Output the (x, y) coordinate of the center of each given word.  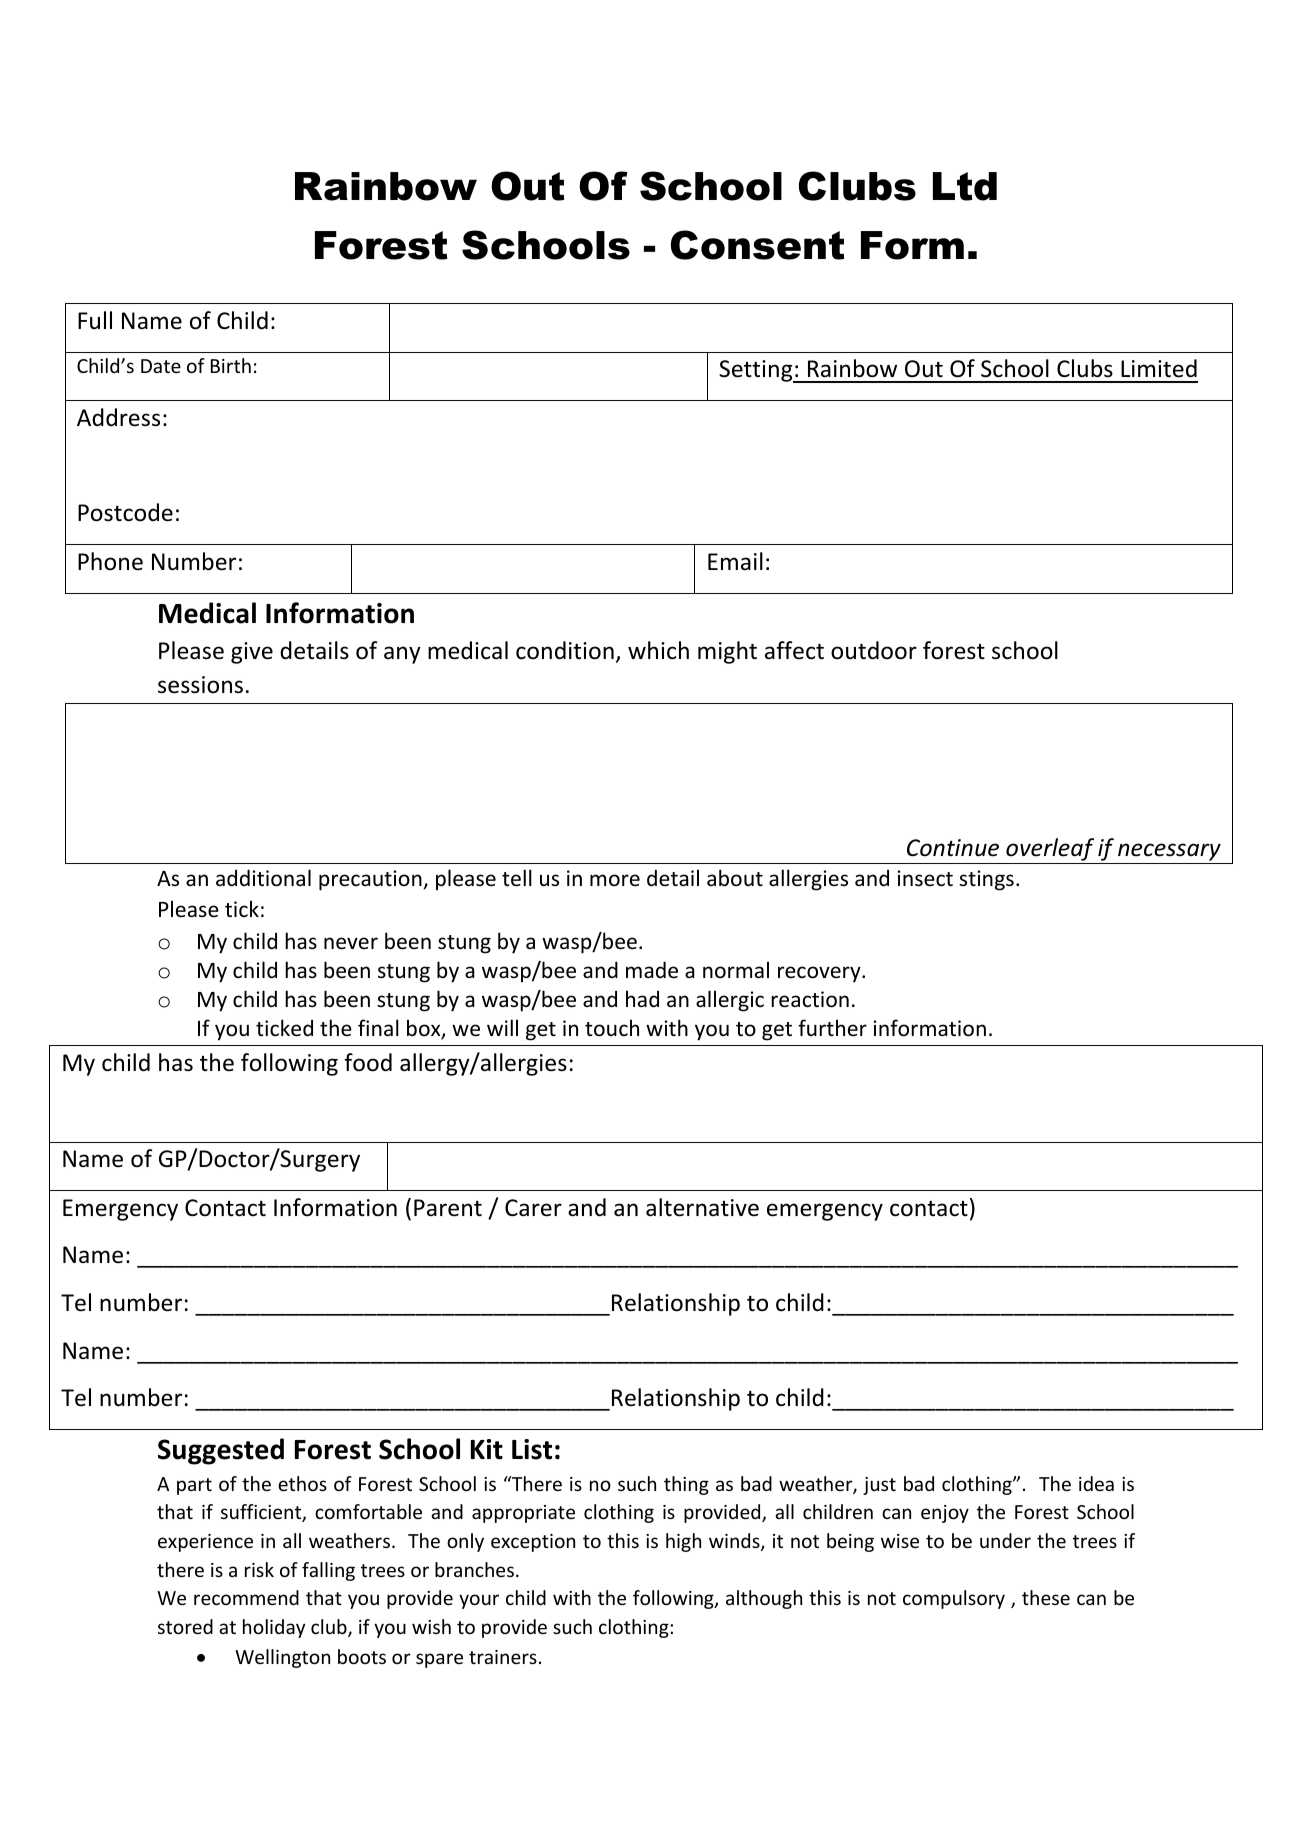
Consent (757, 245)
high (683, 1542)
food (368, 1062)
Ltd (965, 186)
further (832, 1027)
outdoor (874, 650)
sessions (200, 685)
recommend (246, 1597)
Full (95, 320)
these (1046, 1597)
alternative (702, 1207)
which (658, 650)
